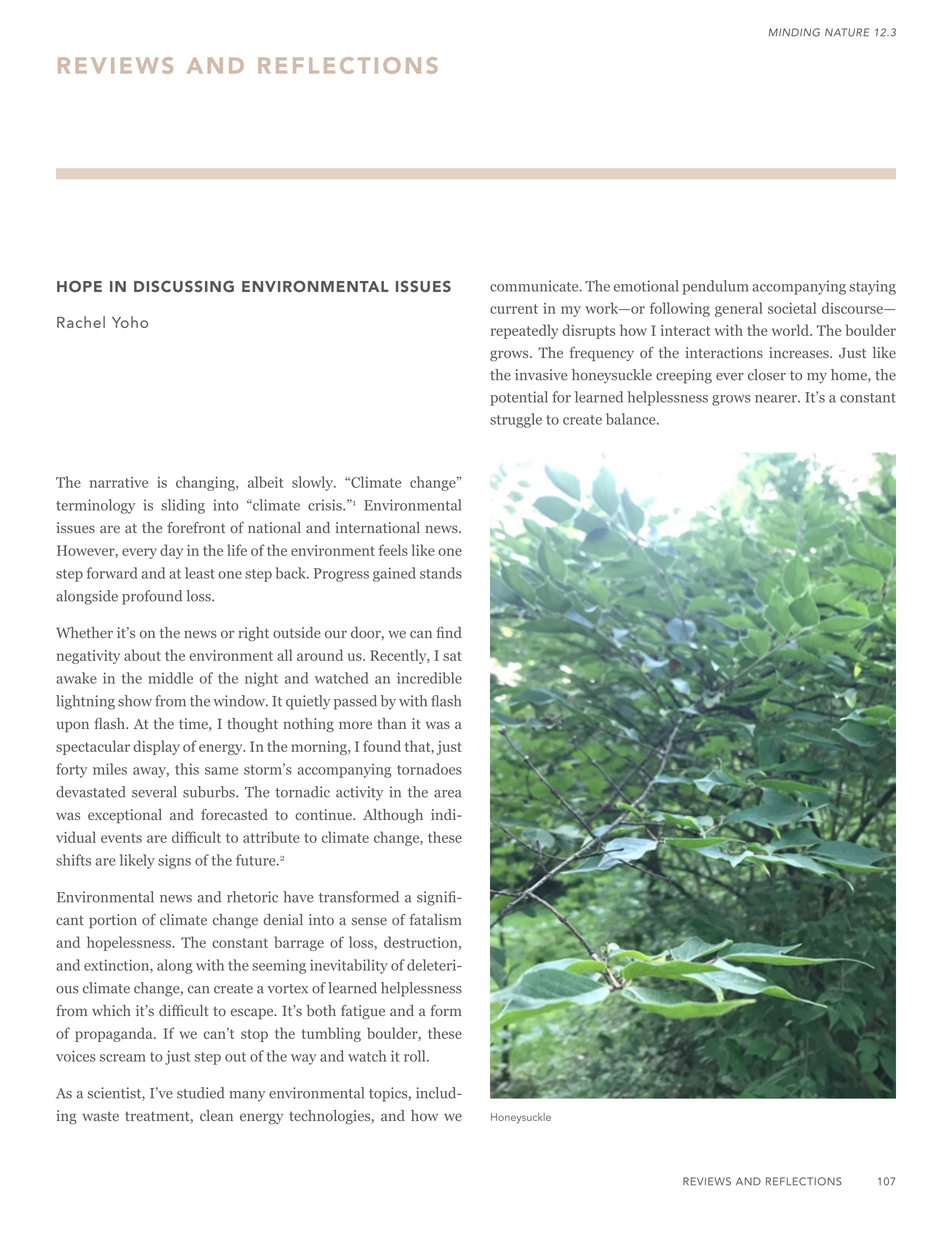  Describe the element at coordinates (200, 573) in the page. I see `least` at that location.
